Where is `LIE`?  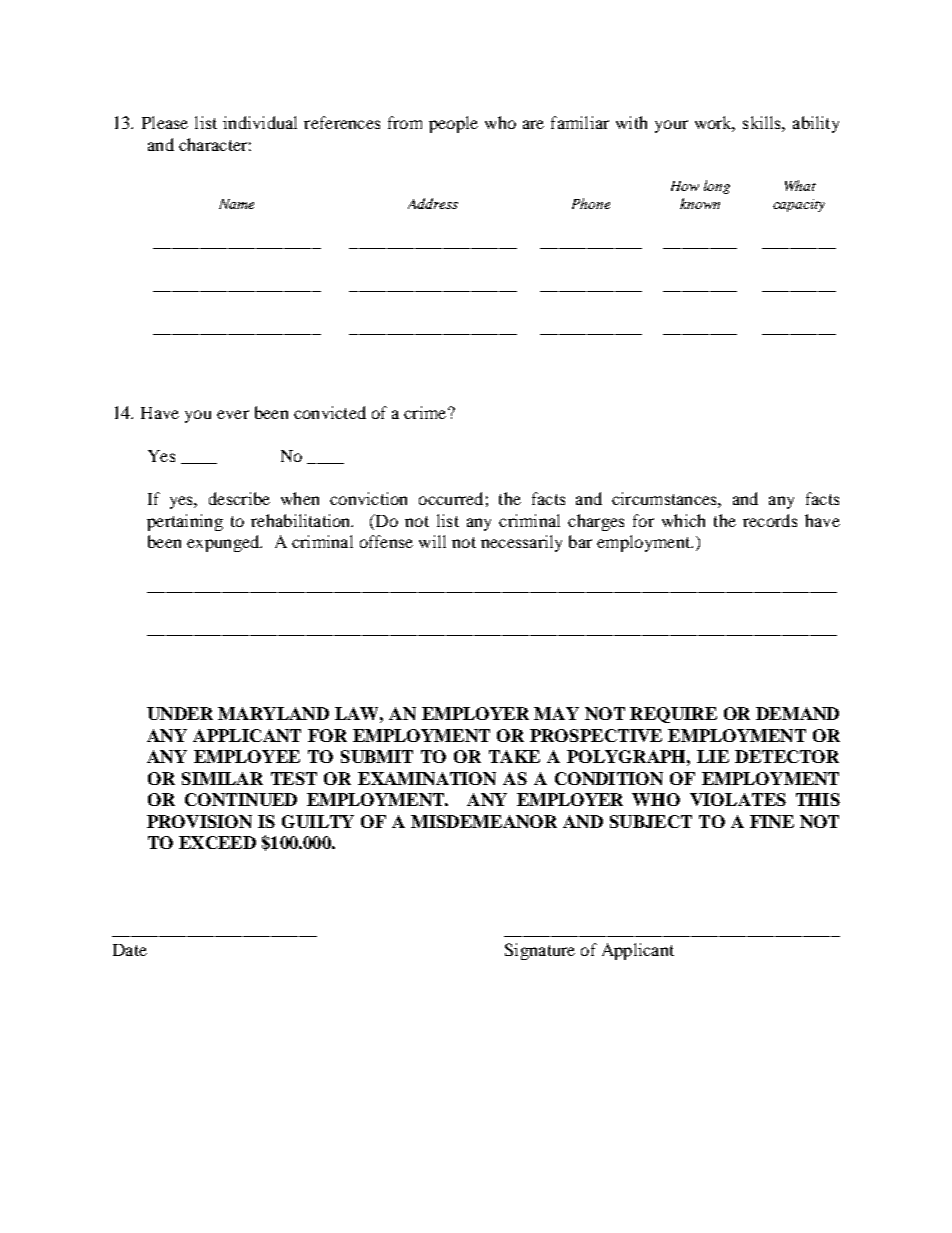
LIE is located at coordinates (713, 756).
